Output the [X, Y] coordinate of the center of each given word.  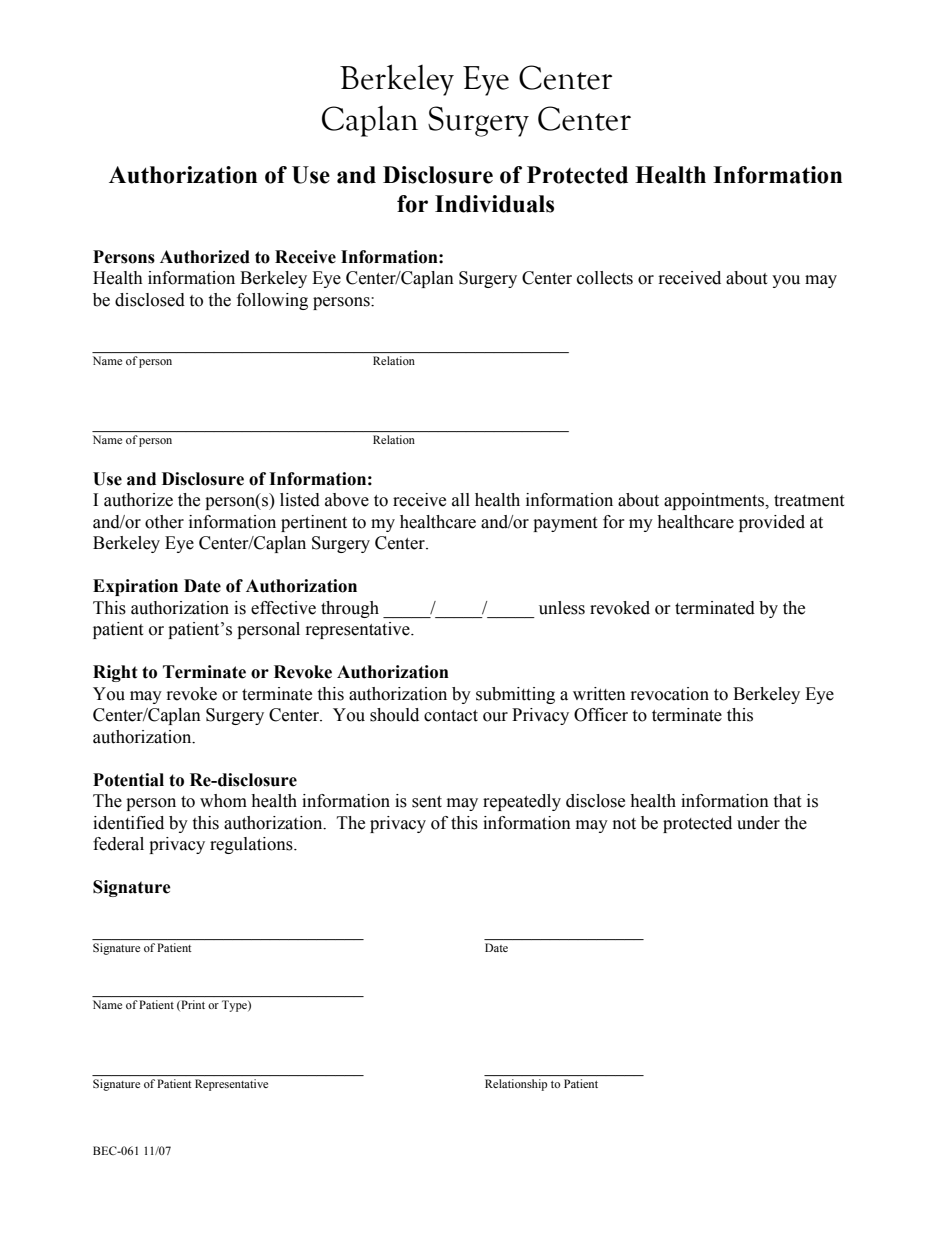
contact [451, 716]
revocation [670, 694]
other [164, 522]
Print [192, 1005]
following [272, 301]
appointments [715, 501]
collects [605, 278]
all [461, 500]
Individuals [494, 204]
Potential [128, 780]
